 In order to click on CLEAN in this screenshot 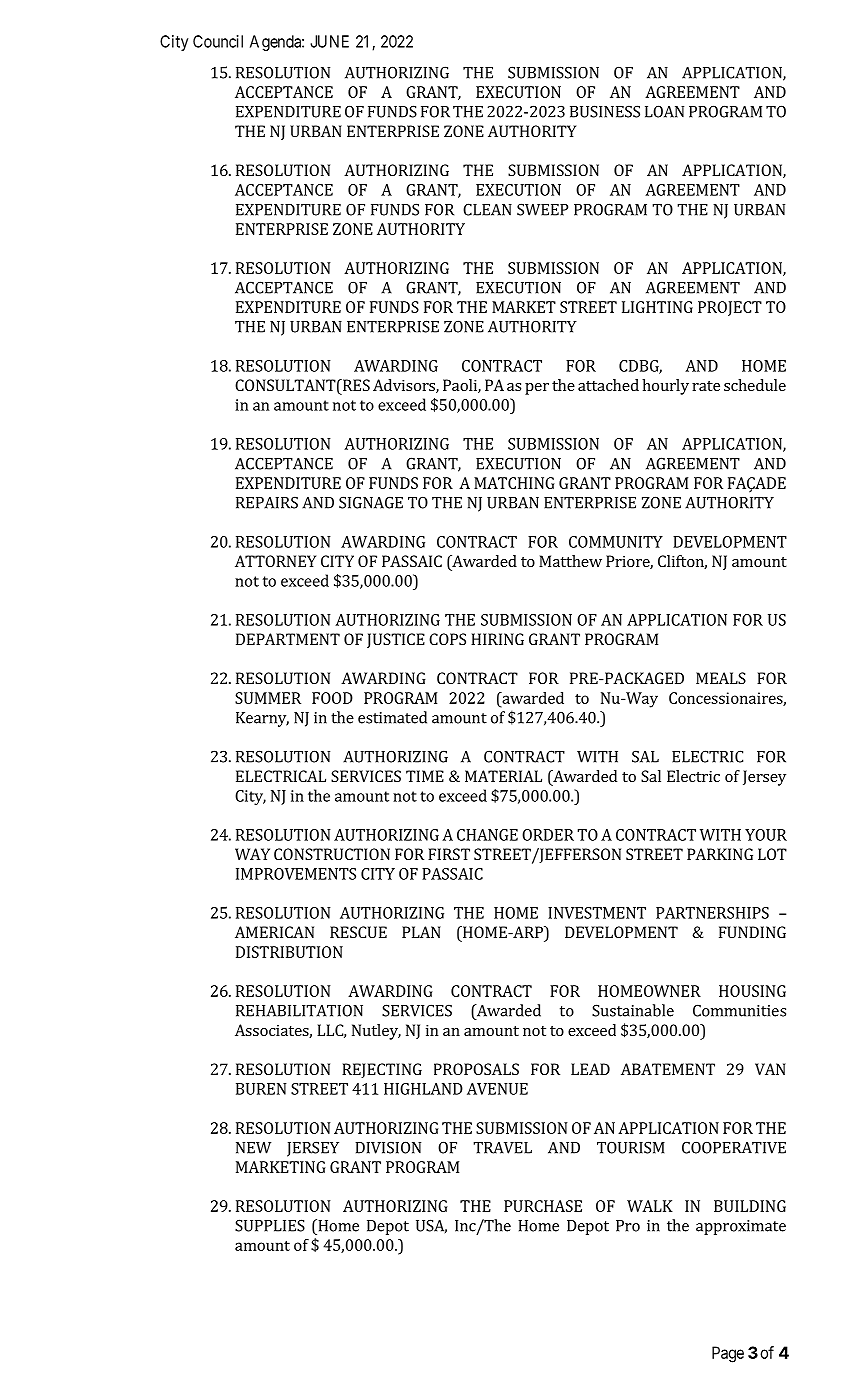, I will do `click(487, 209)`.
